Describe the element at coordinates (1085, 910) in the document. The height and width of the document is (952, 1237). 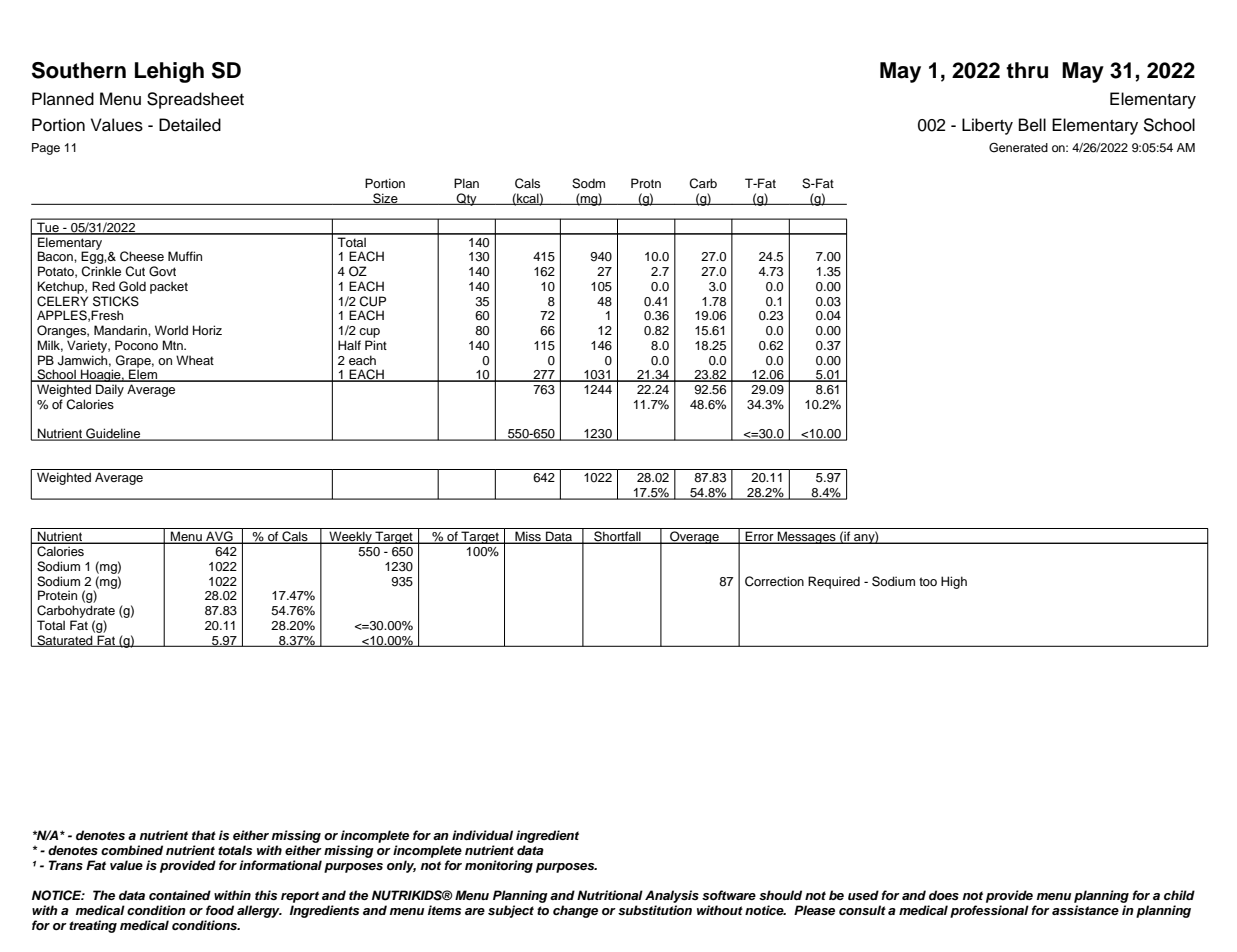
I see `assistance` at that location.
